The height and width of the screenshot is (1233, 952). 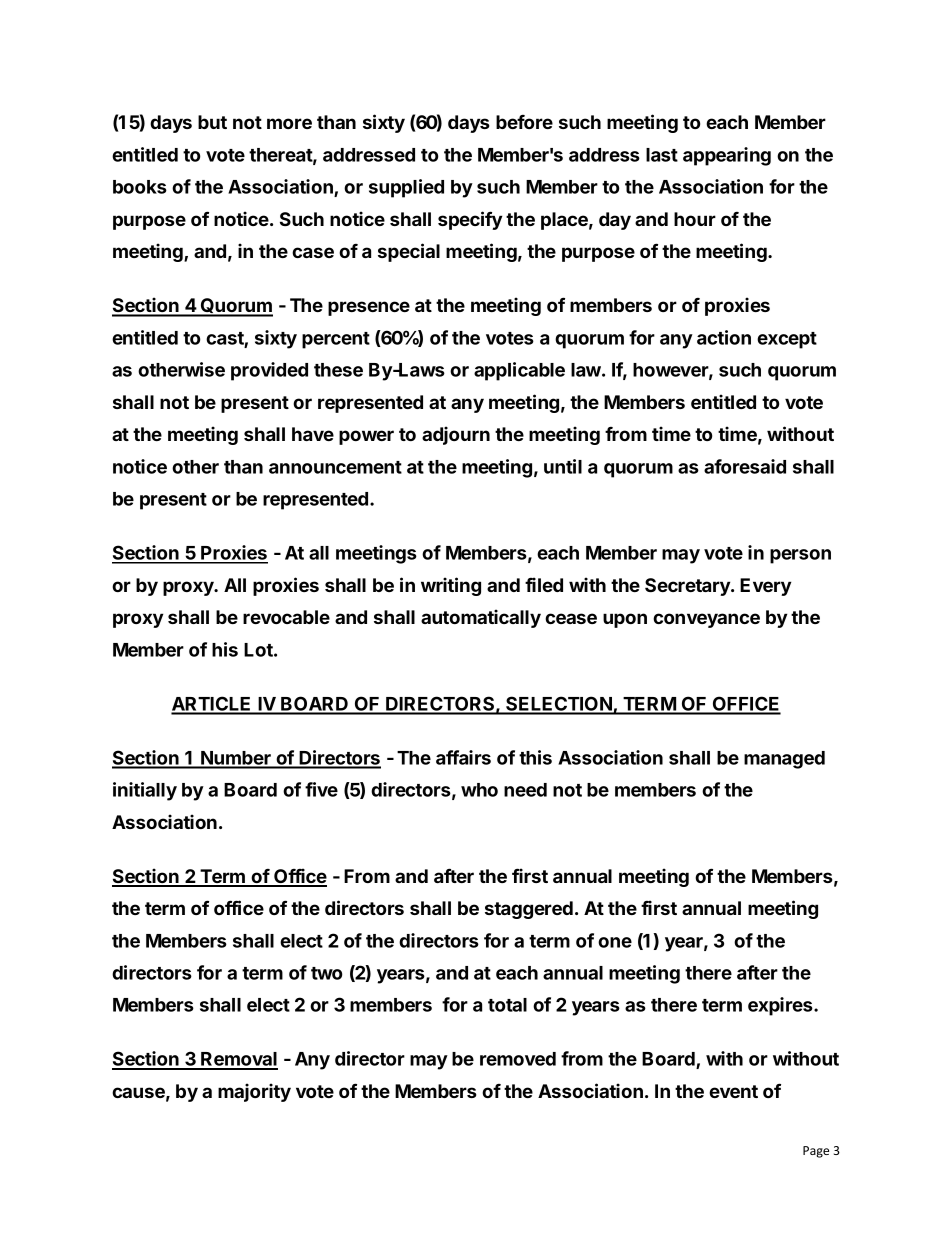 What do you see at coordinates (145, 791) in the screenshot?
I see `initially` at bounding box center [145, 791].
